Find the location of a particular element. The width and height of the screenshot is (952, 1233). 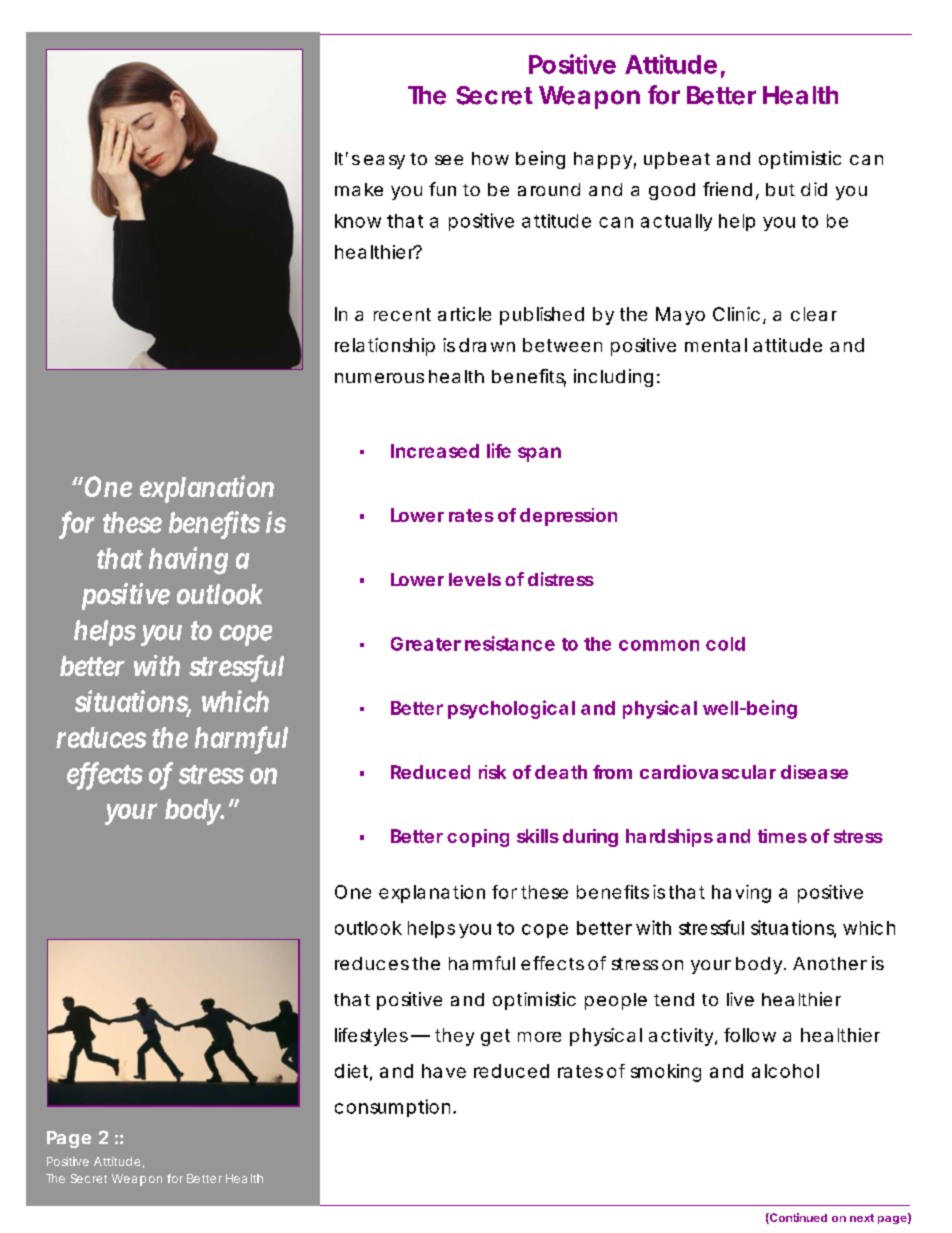

consumption is located at coordinates (392, 1108).
